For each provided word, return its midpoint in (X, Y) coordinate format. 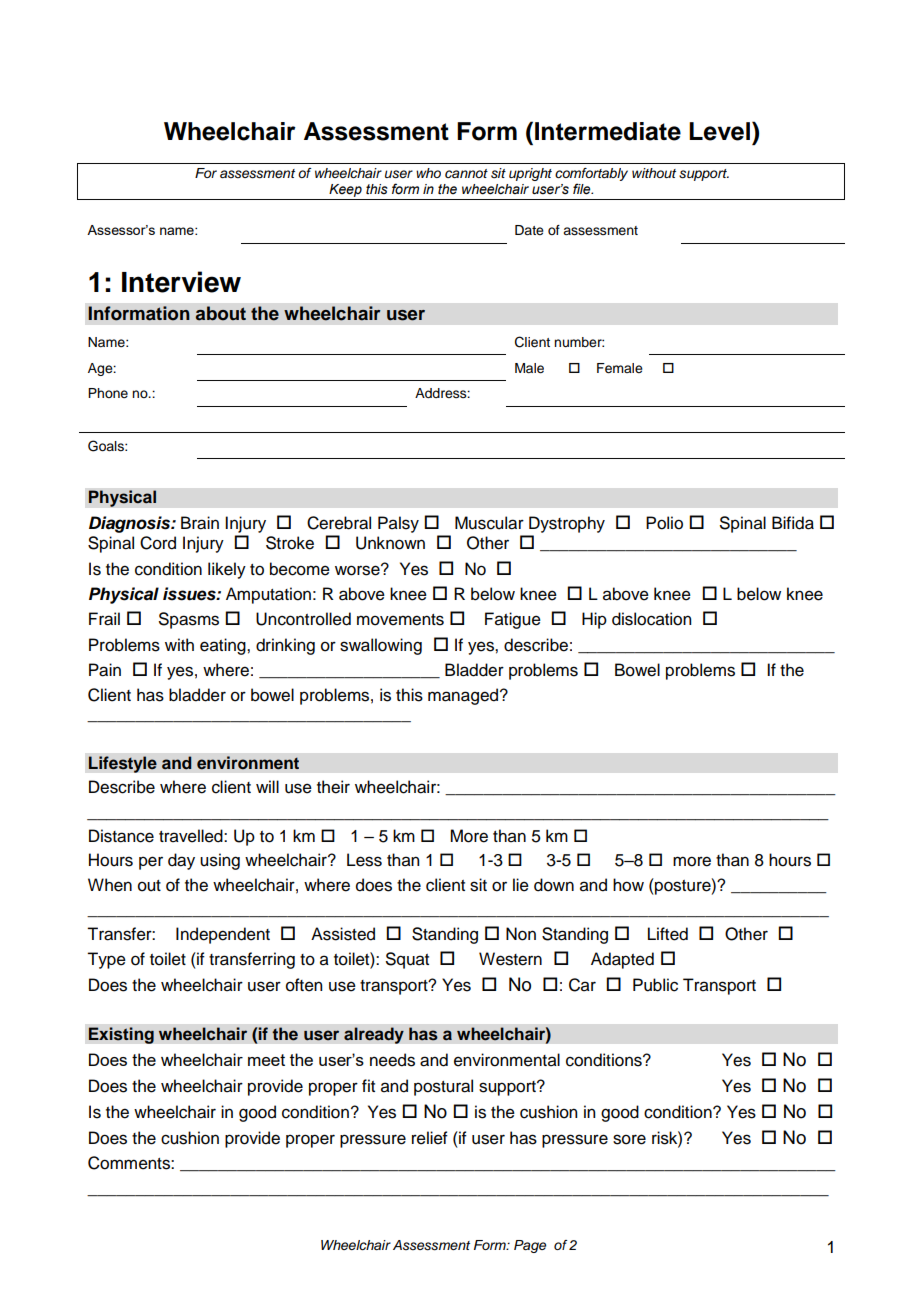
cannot (466, 173)
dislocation (651, 619)
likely (227, 570)
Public (655, 985)
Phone (108, 393)
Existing (121, 1035)
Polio (664, 523)
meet (266, 1060)
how (628, 885)
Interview (181, 282)
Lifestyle (122, 764)
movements (400, 620)
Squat (407, 960)
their (333, 787)
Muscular (489, 523)
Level (719, 131)
